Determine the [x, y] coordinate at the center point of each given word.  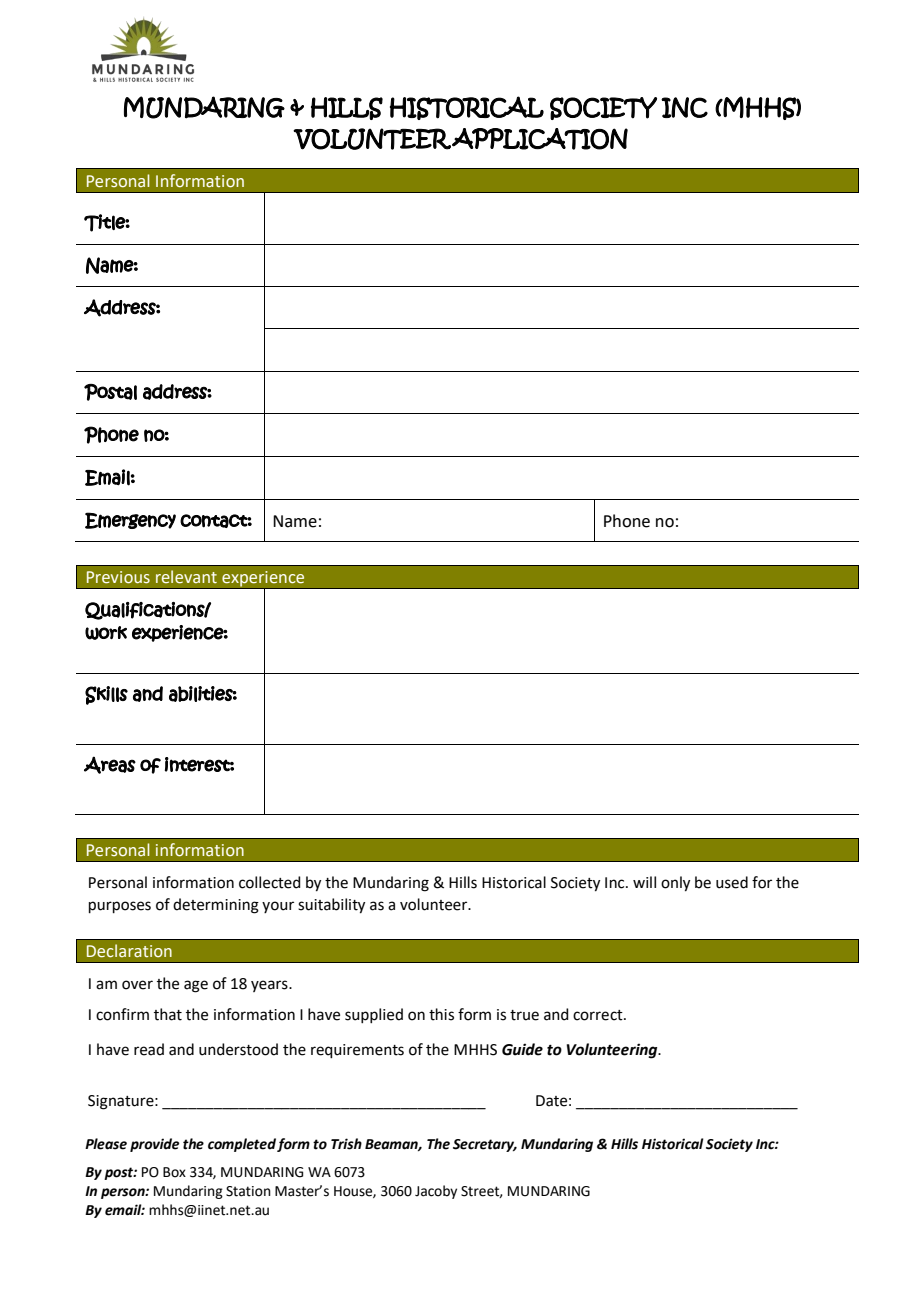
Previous [118, 577]
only [675, 884]
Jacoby [436, 1192]
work [106, 633]
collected [270, 882]
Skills [106, 695]
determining [216, 906]
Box [174, 1172]
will [644, 882]
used [732, 882]
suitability [331, 906]
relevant [186, 577]
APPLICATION [540, 139]
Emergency [130, 520]
